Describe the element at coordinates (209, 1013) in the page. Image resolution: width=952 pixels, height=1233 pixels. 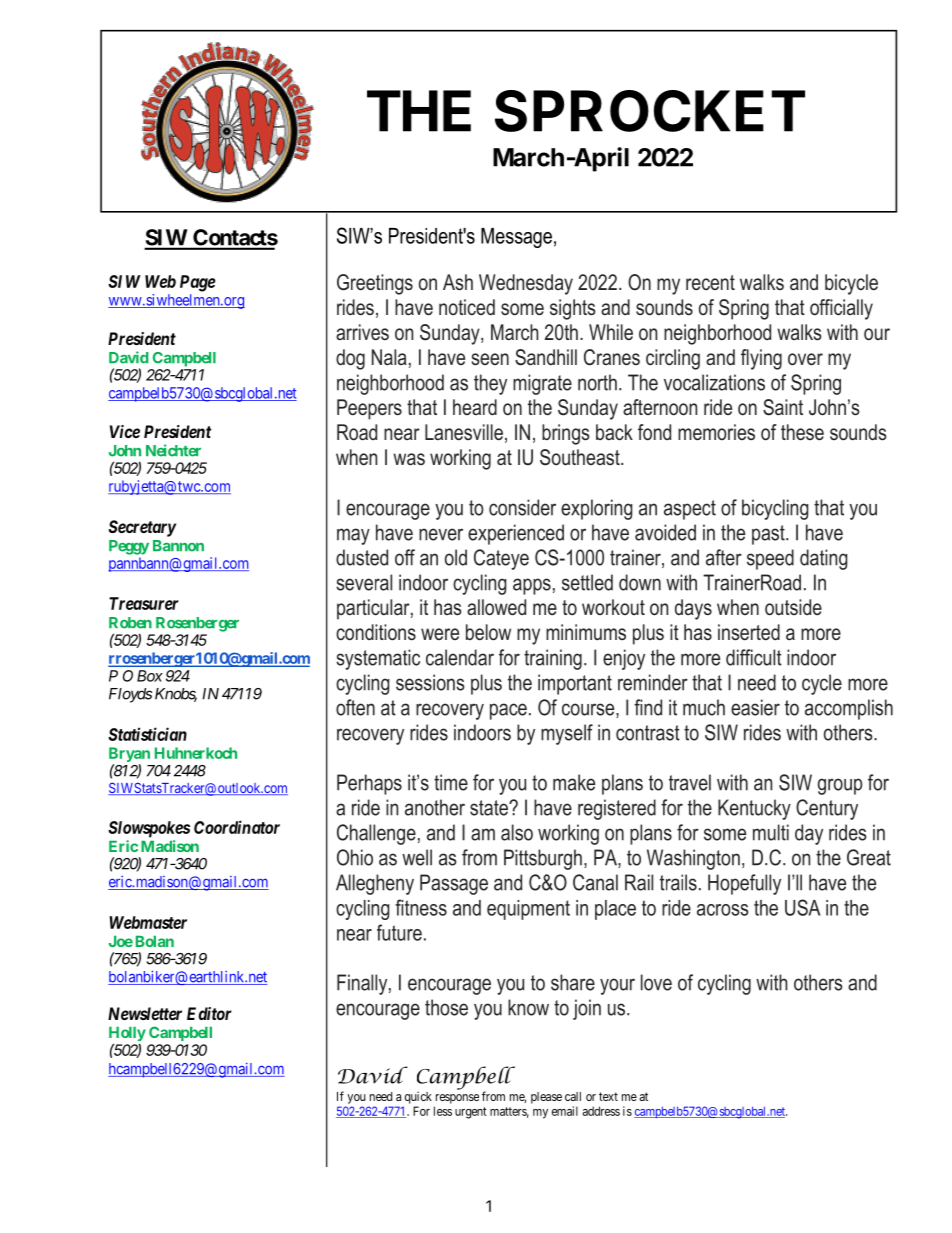
I see `Editor` at that location.
